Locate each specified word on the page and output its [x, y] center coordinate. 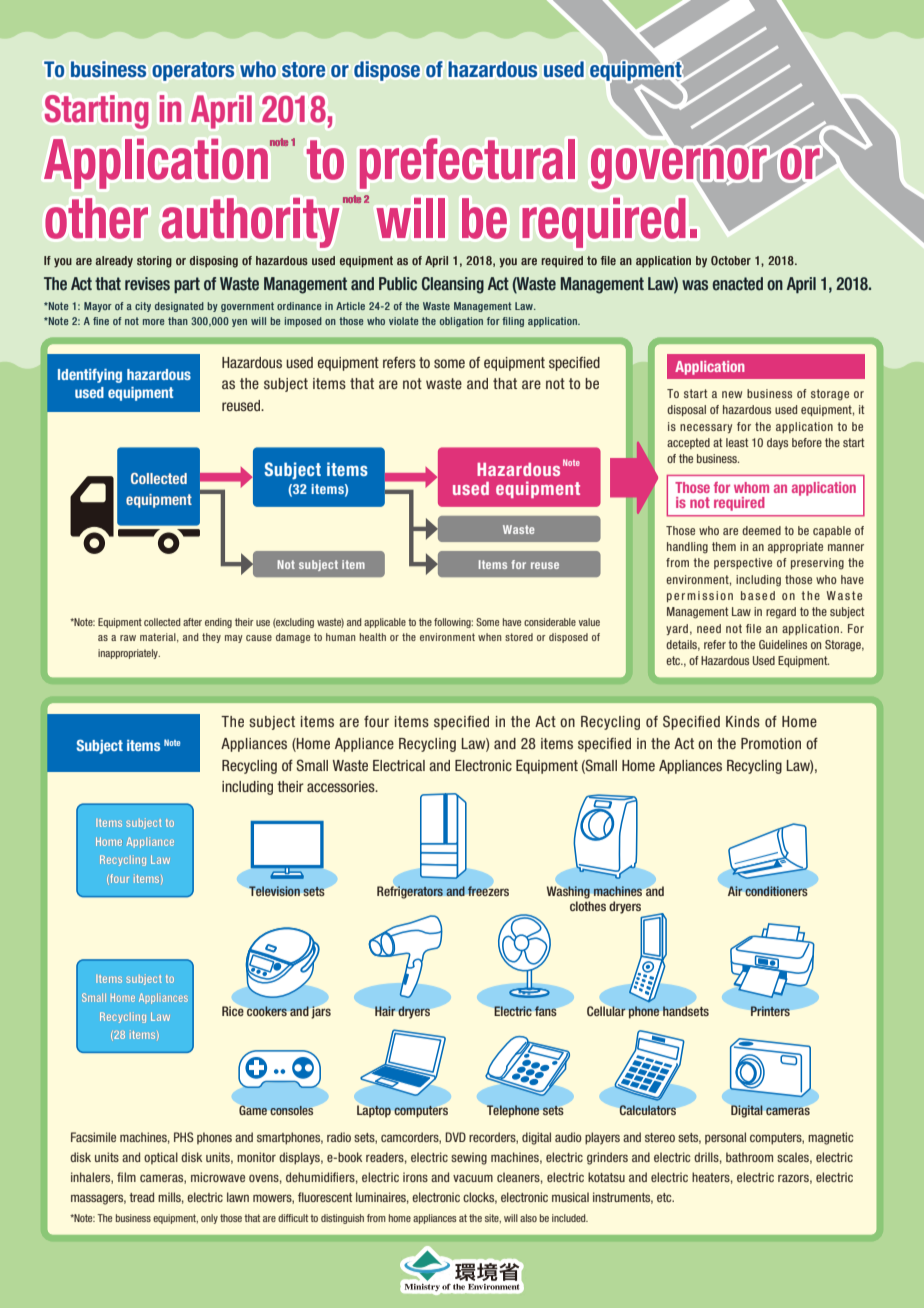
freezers [488, 891]
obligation [461, 322]
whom [751, 487]
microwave [218, 1177]
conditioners [776, 891]
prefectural [467, 163]
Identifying [90, 375]
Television [274, 891]
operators [193, 71]
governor [678, 168]
